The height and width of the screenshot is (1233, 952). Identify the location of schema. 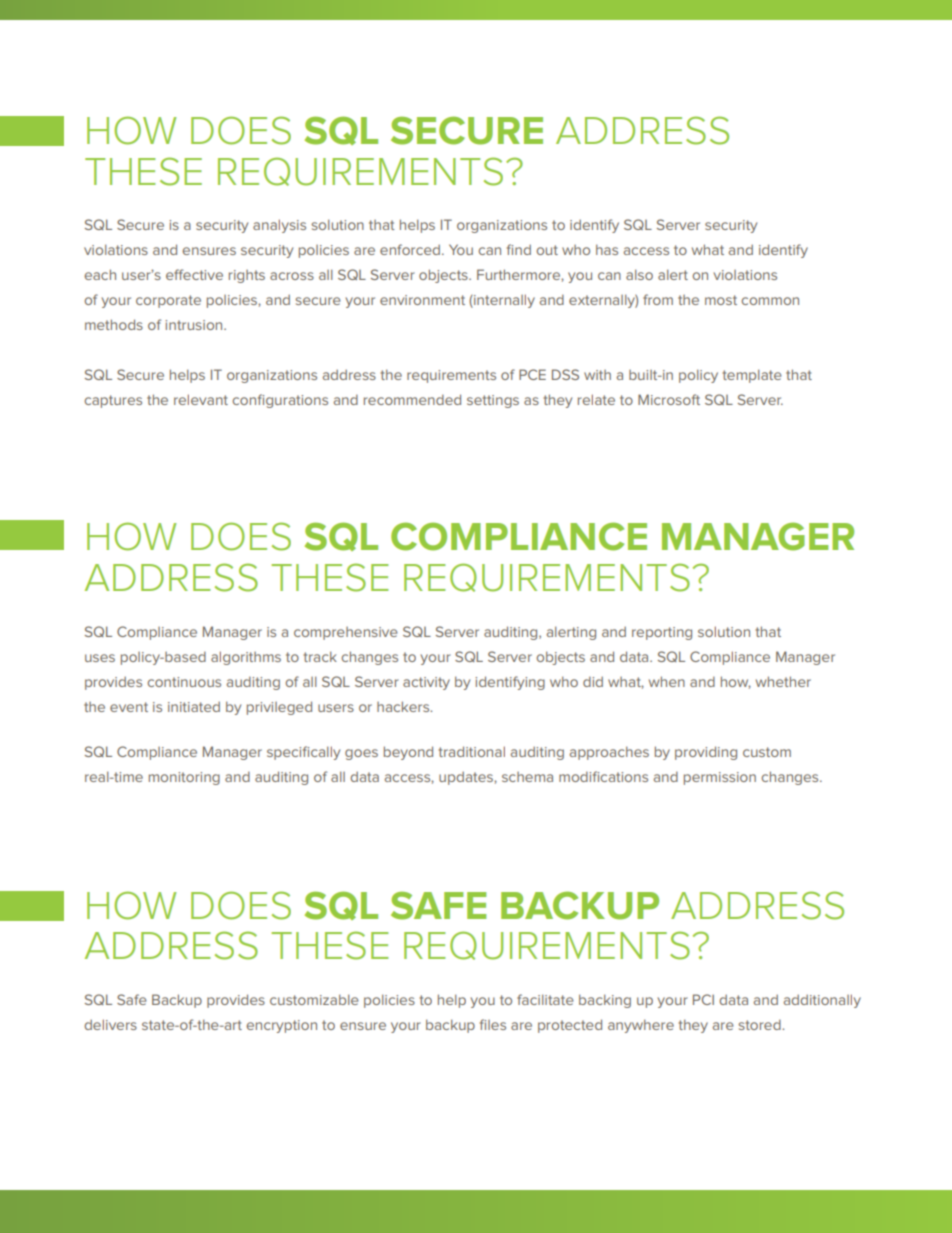
(527, 777).
